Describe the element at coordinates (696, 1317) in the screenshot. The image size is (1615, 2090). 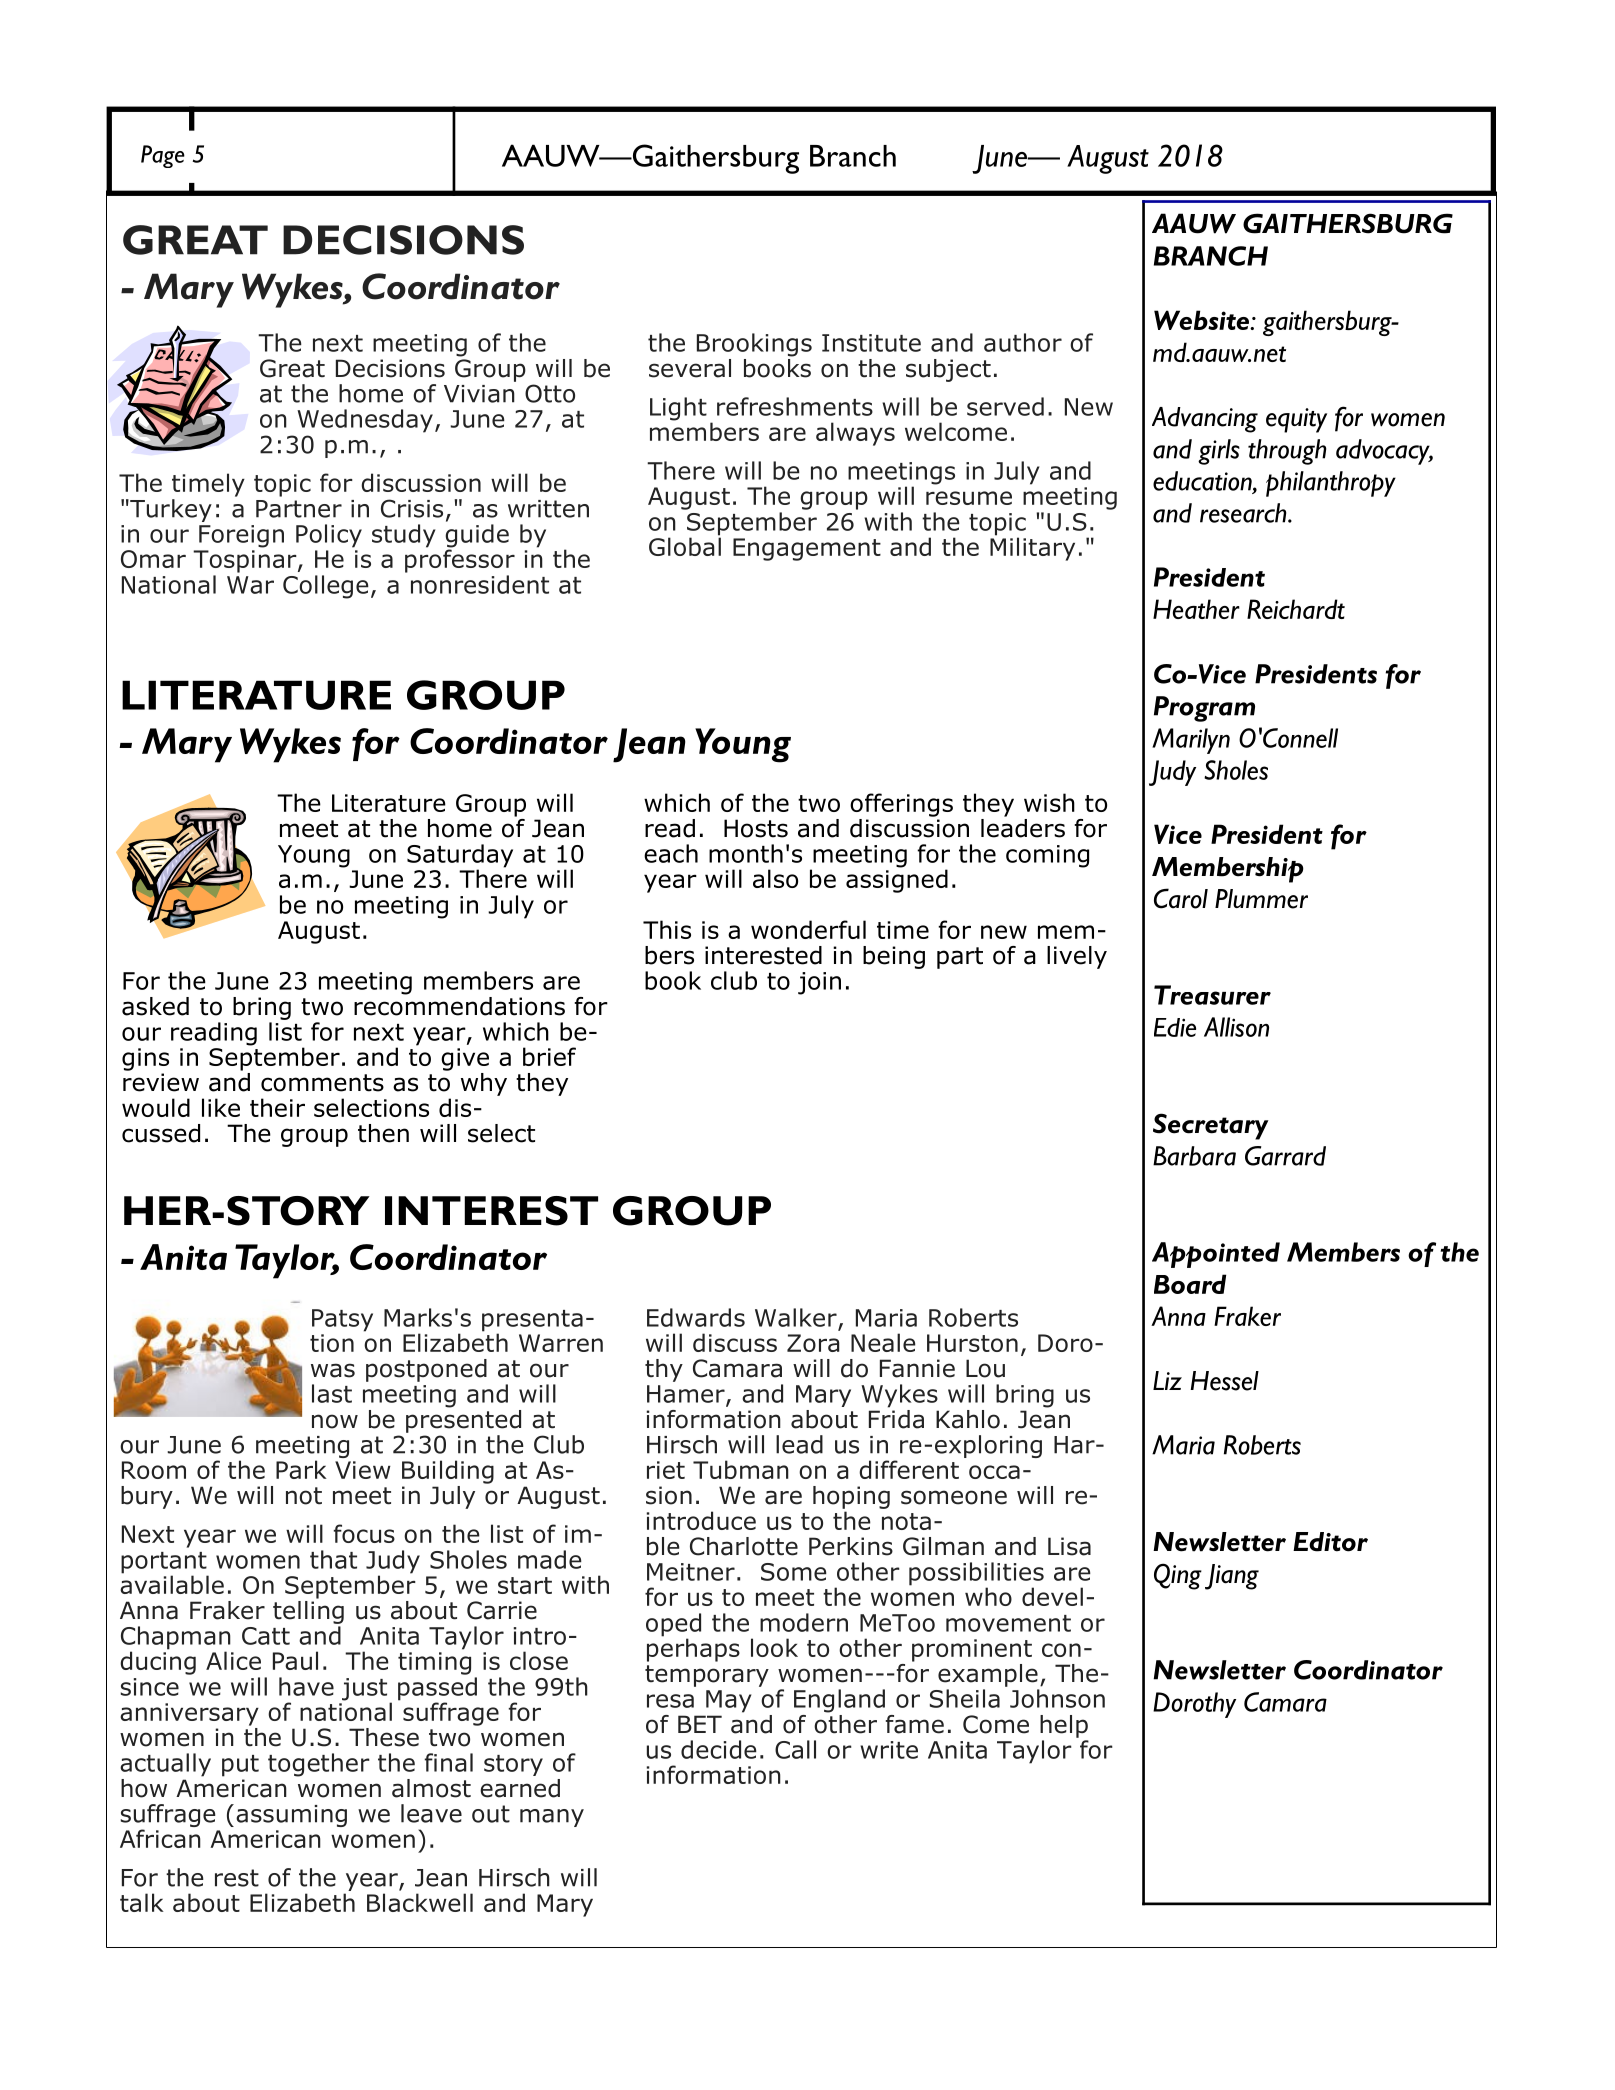
I see `Edwards` at that location.
